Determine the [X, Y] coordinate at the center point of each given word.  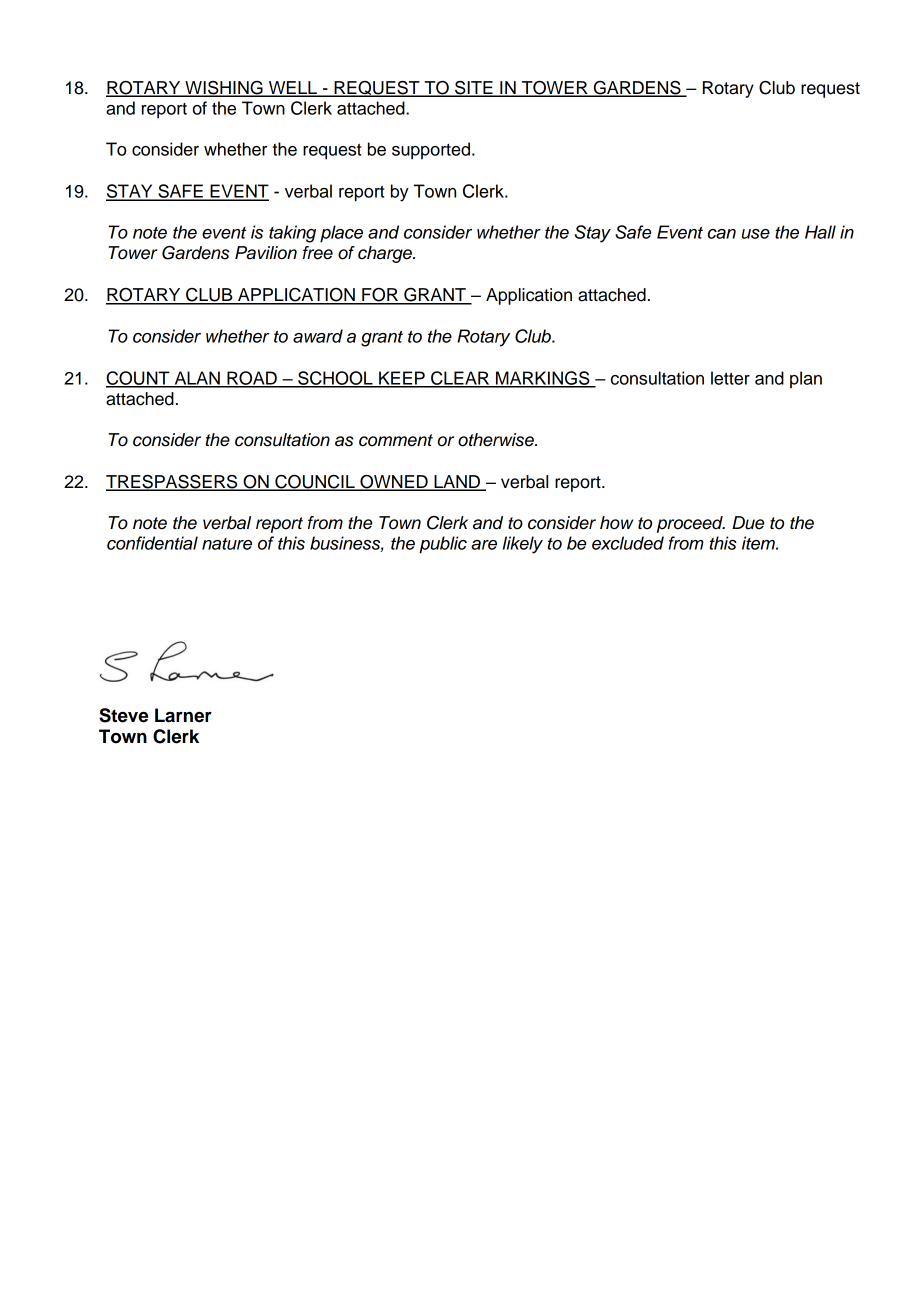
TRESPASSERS [173, 483]
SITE [474, 89]
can [722, 234]
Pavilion [266, 253]
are [484, 545]
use [756, 234]
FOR [380, 296]
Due [748, 523]
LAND [457, 482]
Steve [123, 715]
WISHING [224, 89]
